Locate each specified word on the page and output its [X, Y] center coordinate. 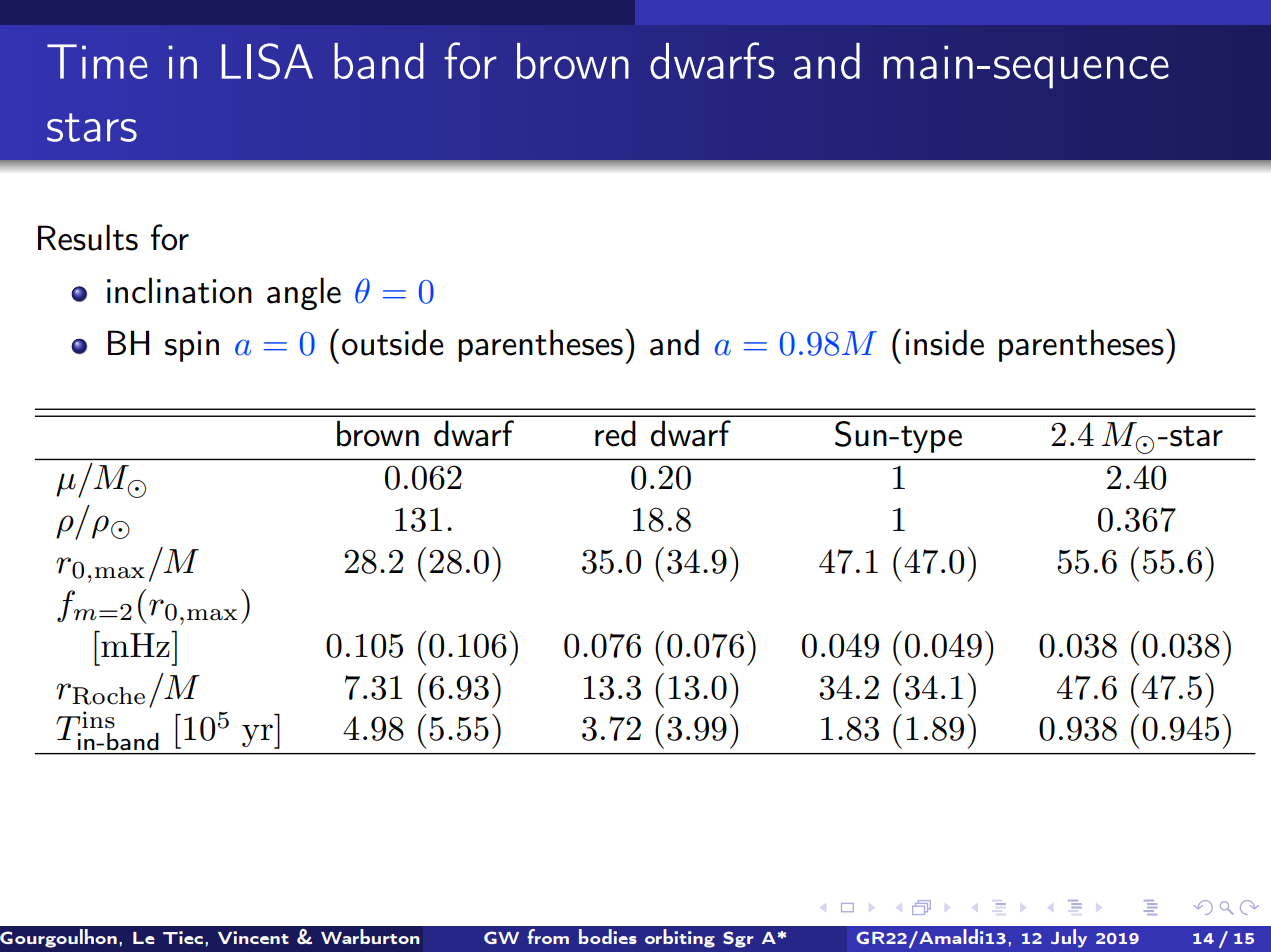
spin [192, 346]
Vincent [253, 937]
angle [304, 293]
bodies [608, 936]
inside [944, 342]
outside [393, 342]
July [1069, 938]
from [548, 936]
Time [97, 61]
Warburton [370, 936]
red [615, 433]
